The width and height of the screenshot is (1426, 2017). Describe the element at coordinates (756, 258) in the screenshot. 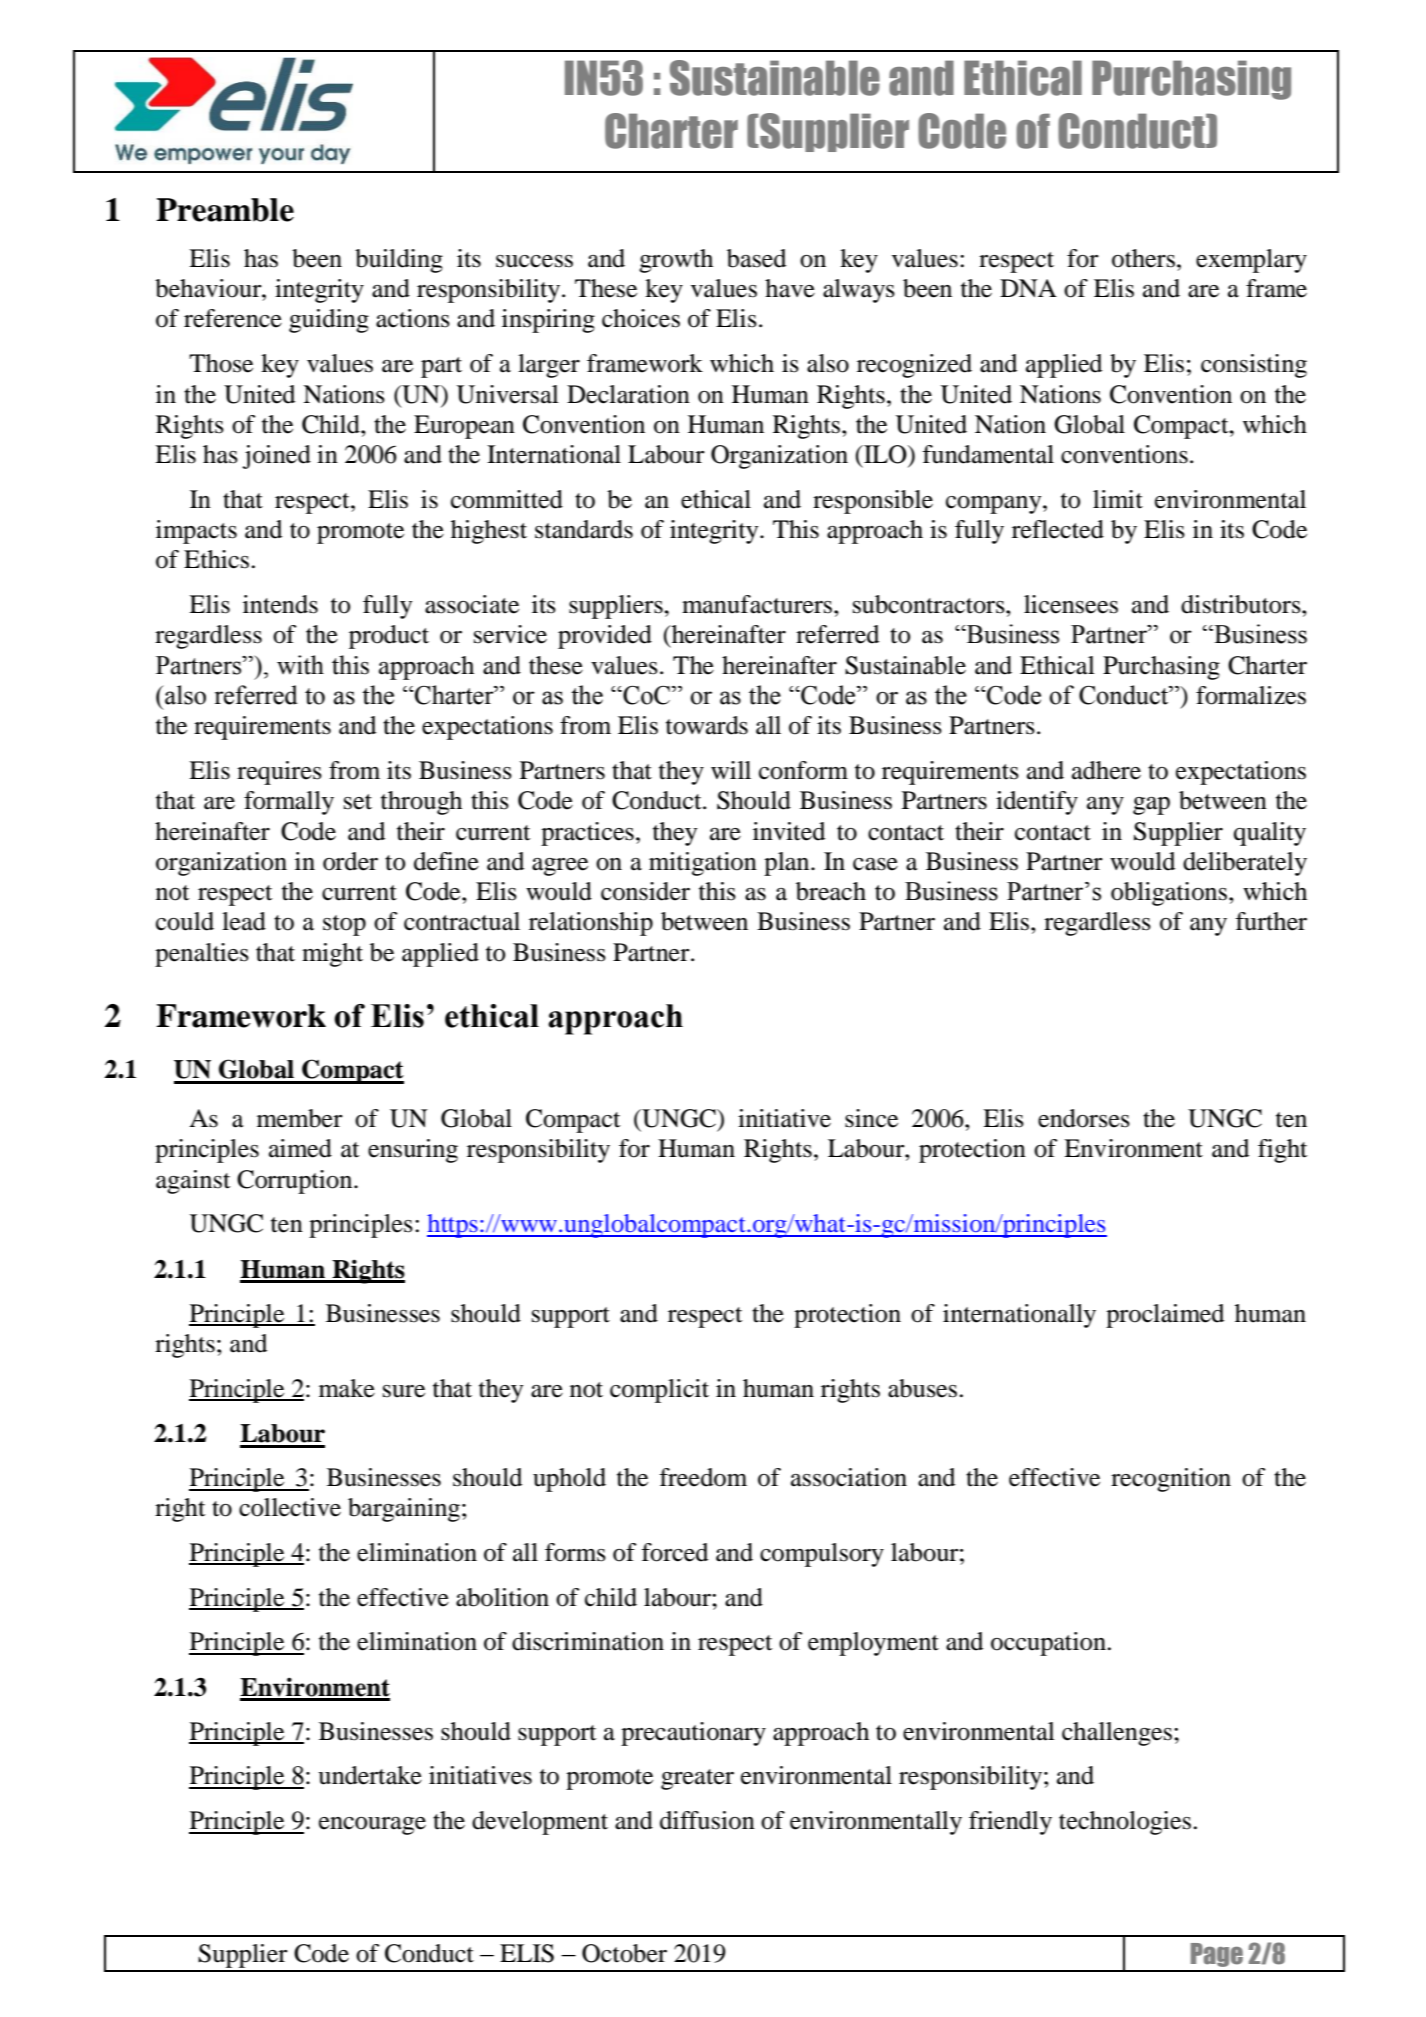

I see `based` at that location.
